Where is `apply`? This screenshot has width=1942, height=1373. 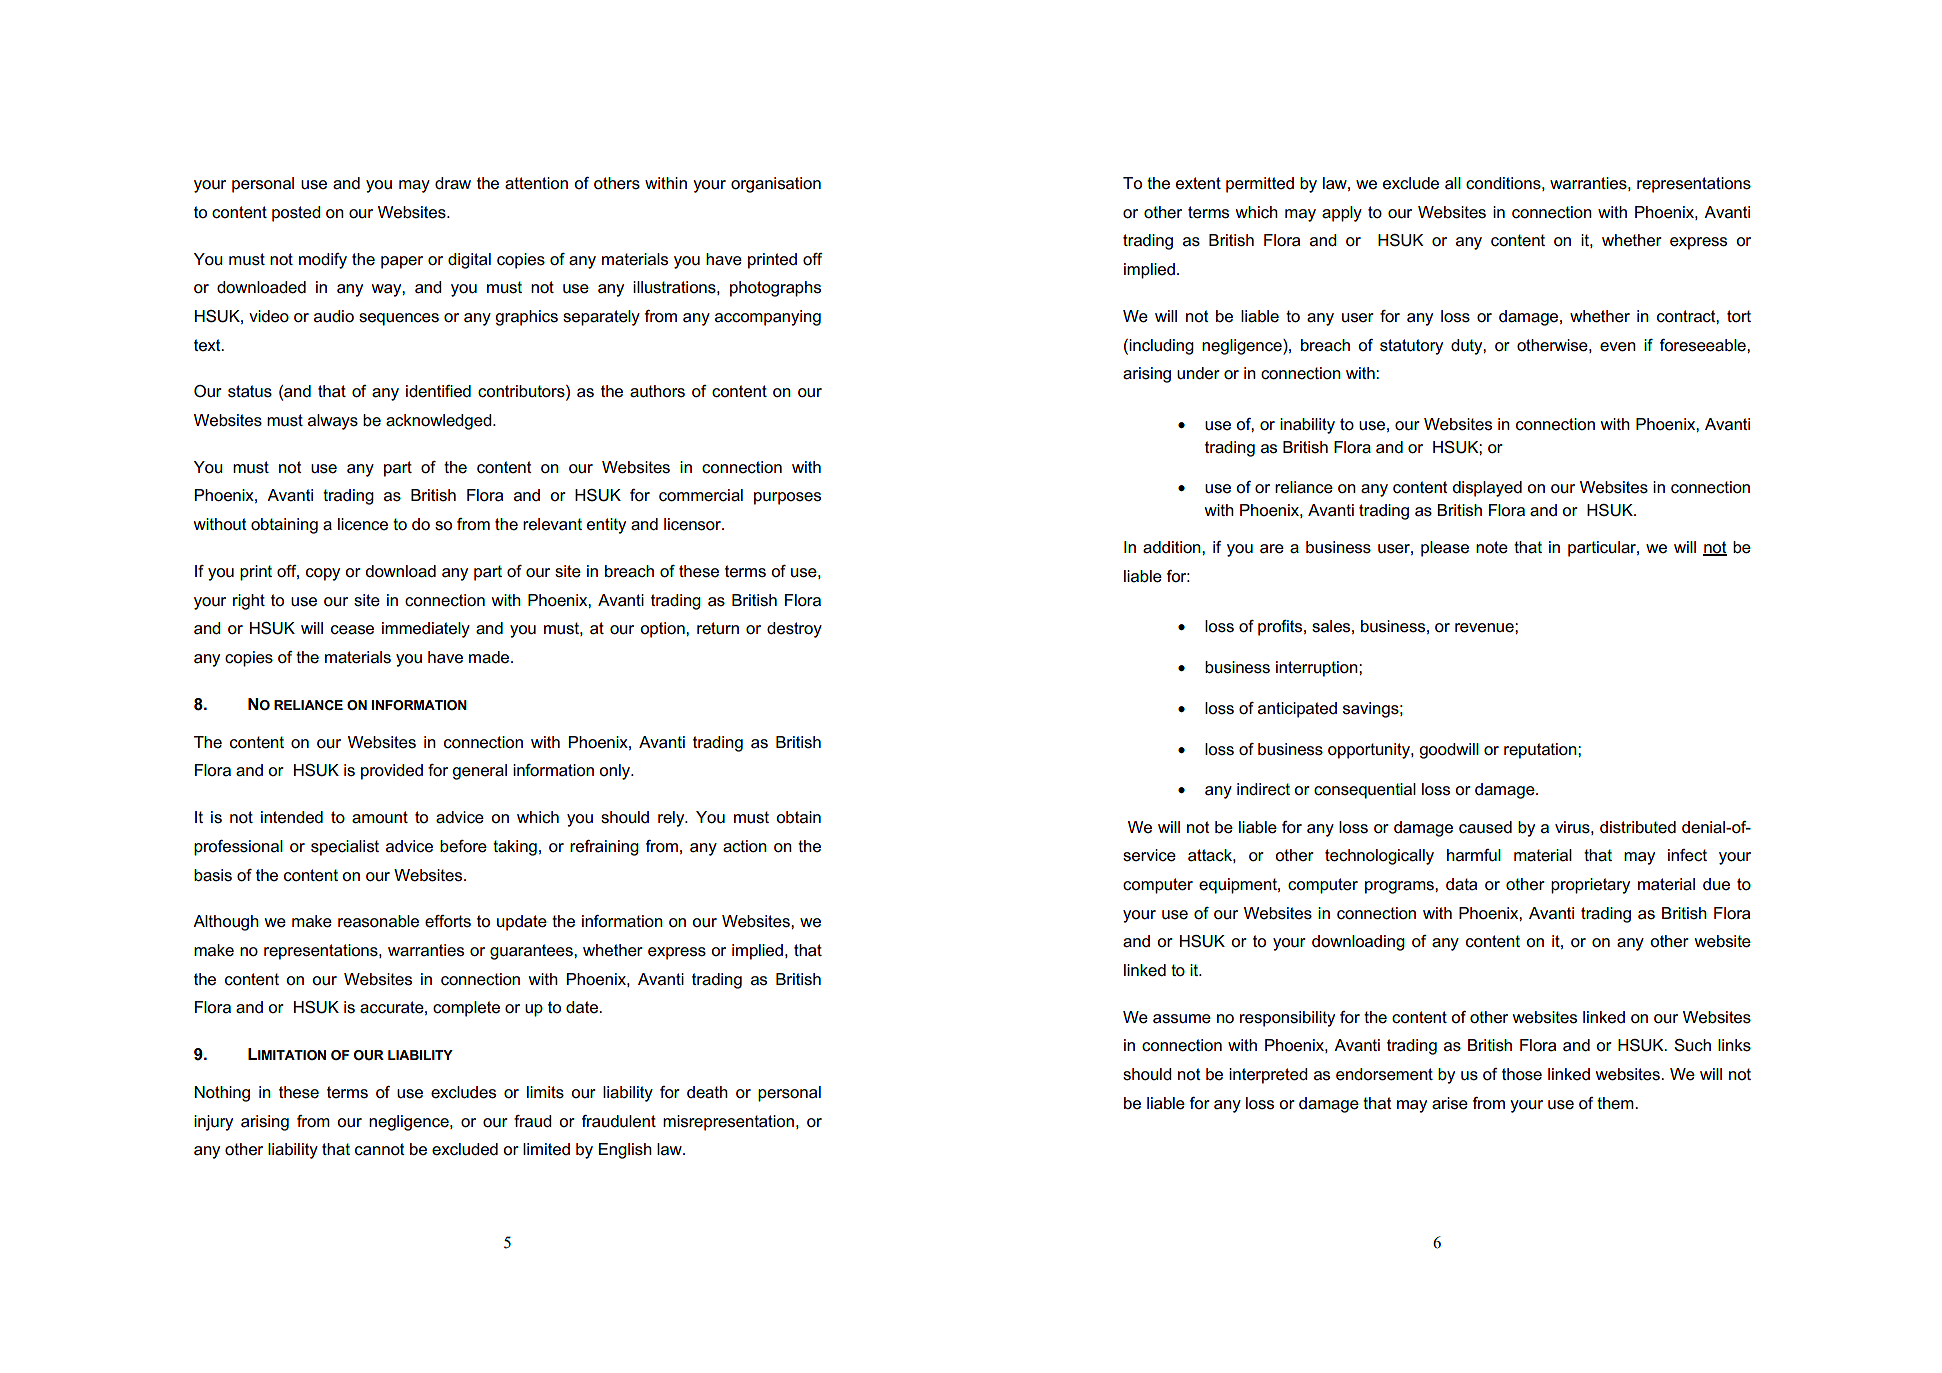
apply is located at coordinates (1342, 214).
